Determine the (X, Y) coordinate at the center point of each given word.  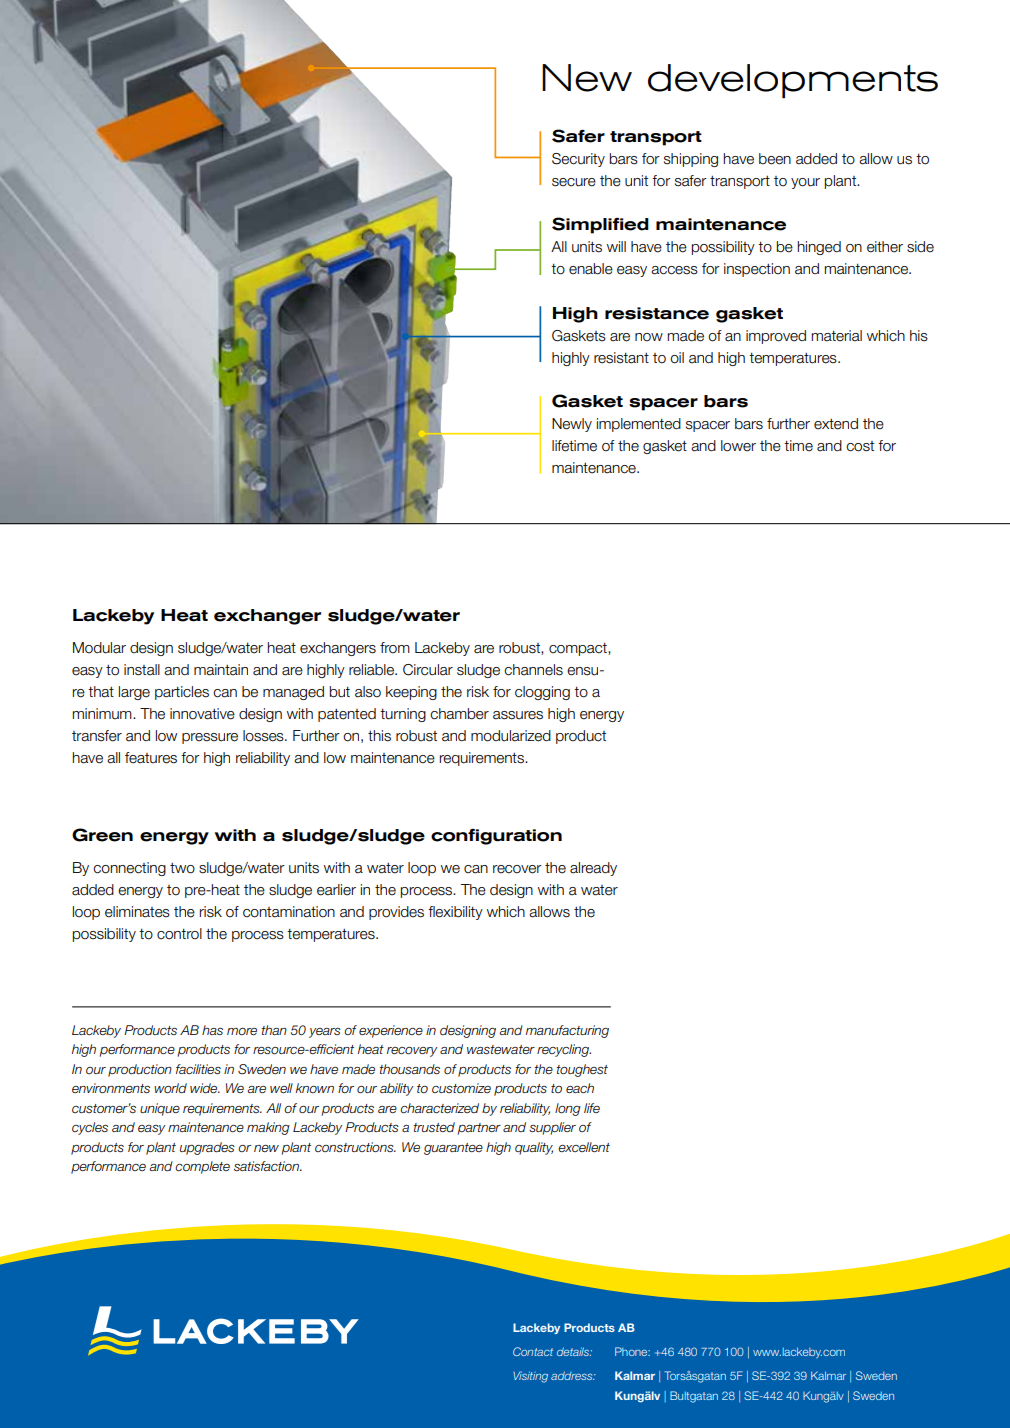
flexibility (455, 913)
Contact (533, 1351)
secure (574, 182)
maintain (221, 670)
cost (860, 446)
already (593, 869)
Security (578, 160)
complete (202, 1167)
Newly (572, 425)
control (179, 934)
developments (793, 81)
